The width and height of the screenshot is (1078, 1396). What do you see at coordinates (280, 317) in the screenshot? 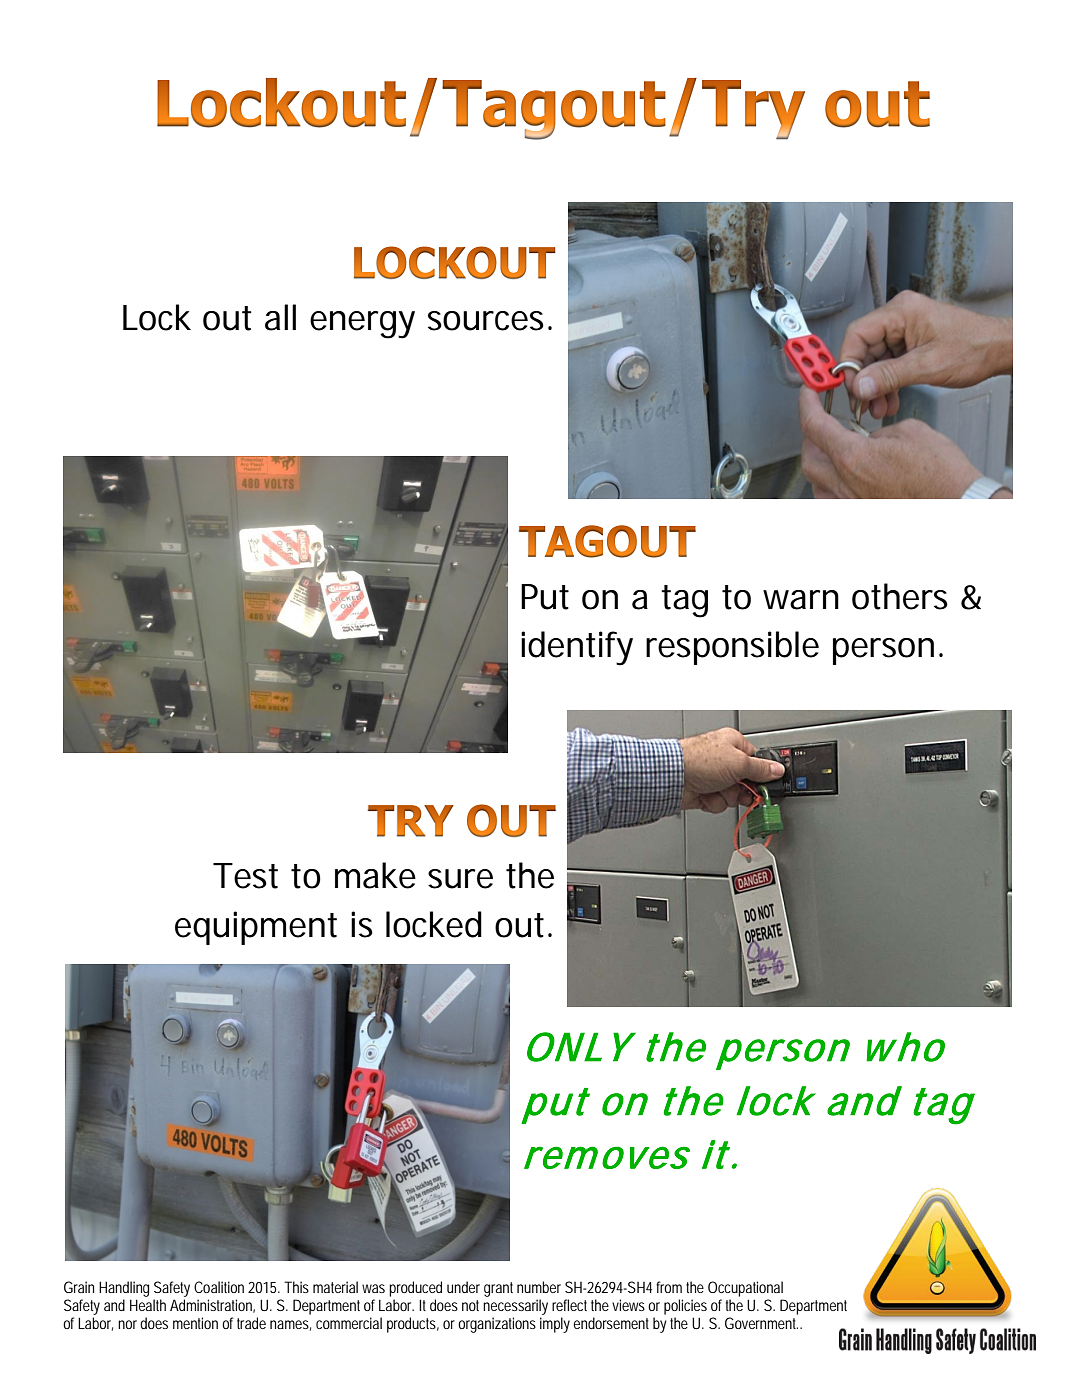
I see `all` at bounding box center [280, 317].
